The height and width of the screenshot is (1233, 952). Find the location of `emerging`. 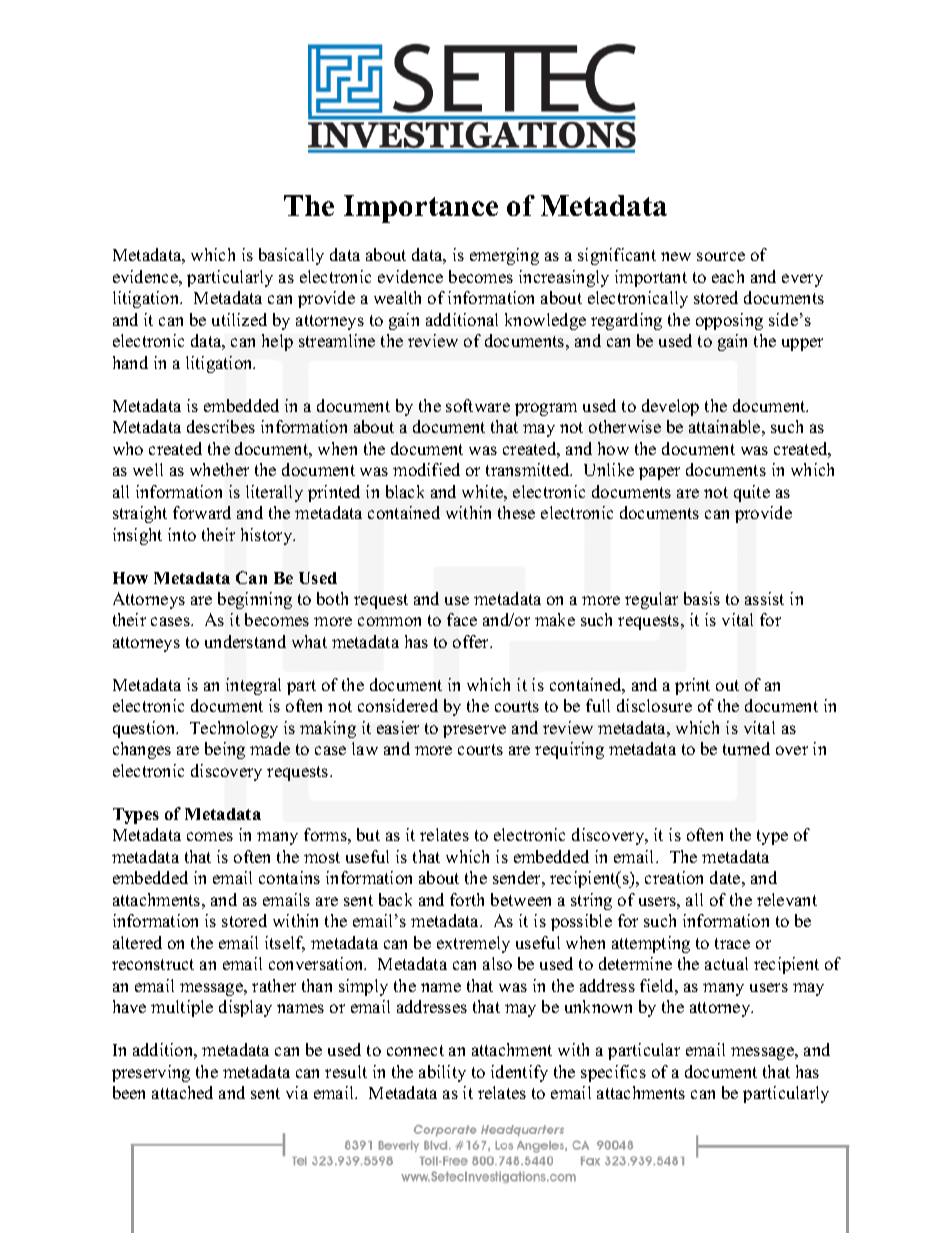

emerging is located at coordinates (504, 256).
